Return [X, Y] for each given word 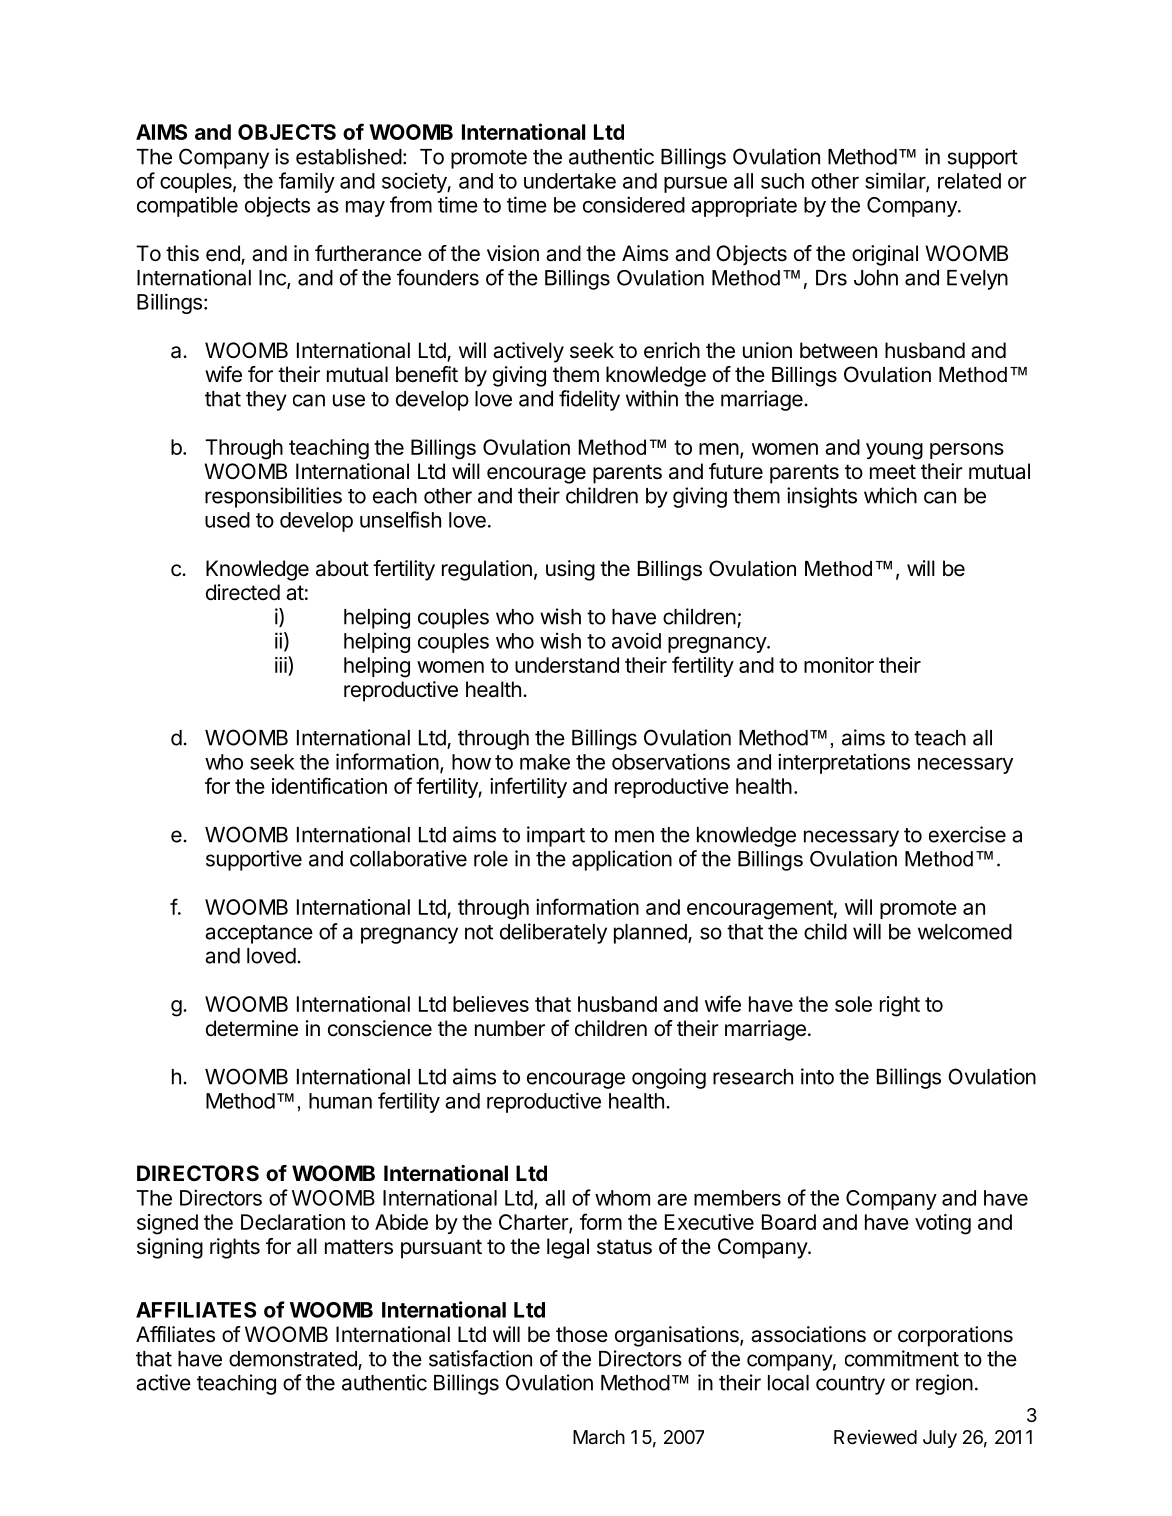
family [307, 182]
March [599, 1437]
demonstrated [294, 1360]
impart [556, 836]
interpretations [844, 763]
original [885, 255]
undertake [570, 181]
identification [329, 785]
